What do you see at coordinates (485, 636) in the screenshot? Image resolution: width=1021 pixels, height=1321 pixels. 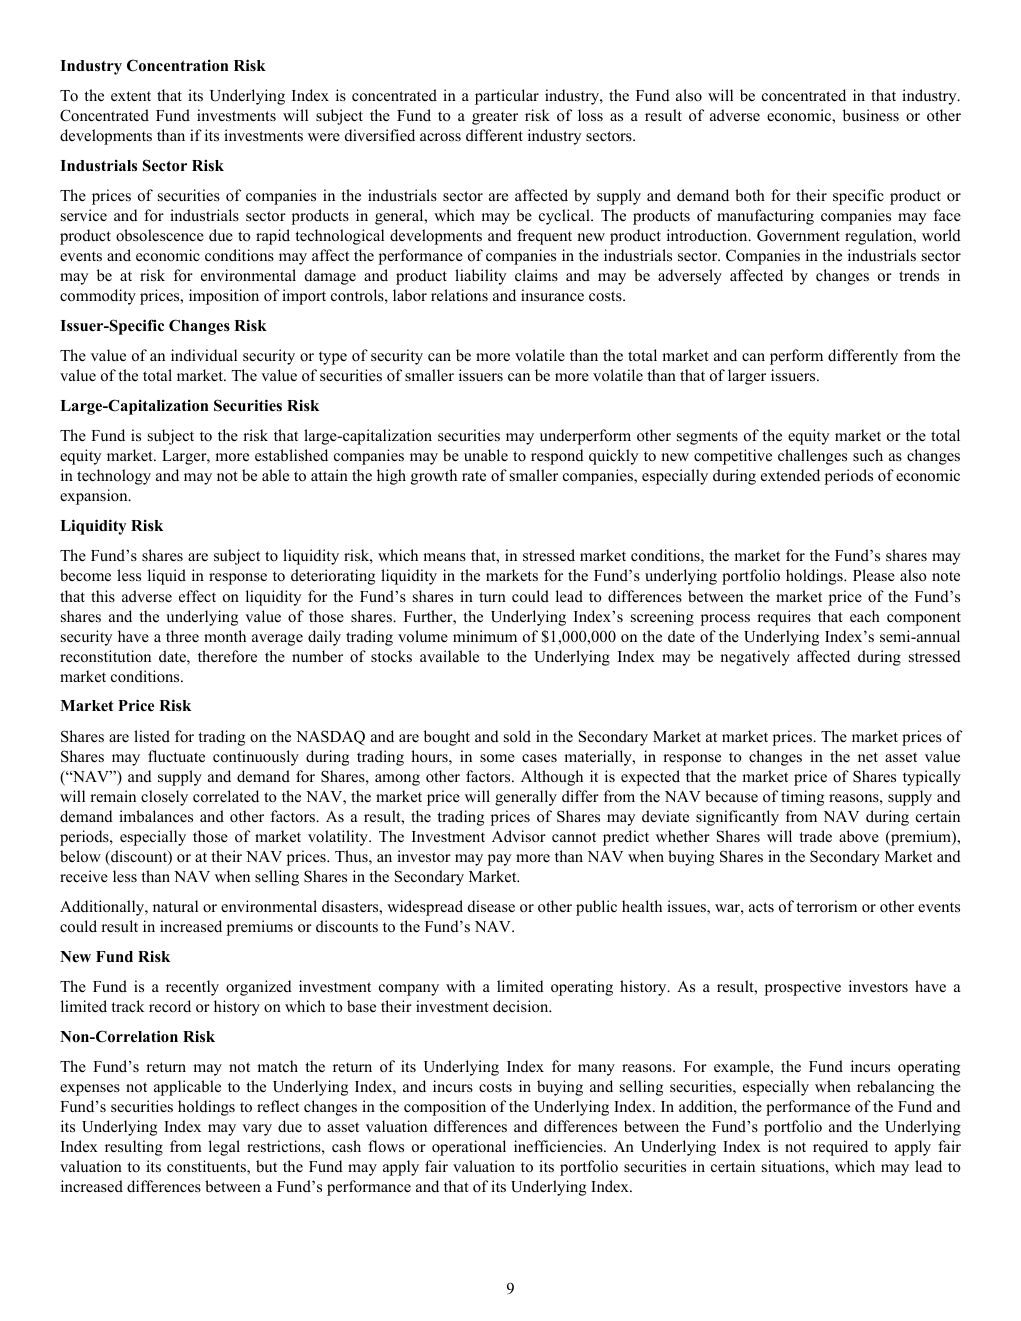 I see `minimum` at bounding box center [485, 636].
